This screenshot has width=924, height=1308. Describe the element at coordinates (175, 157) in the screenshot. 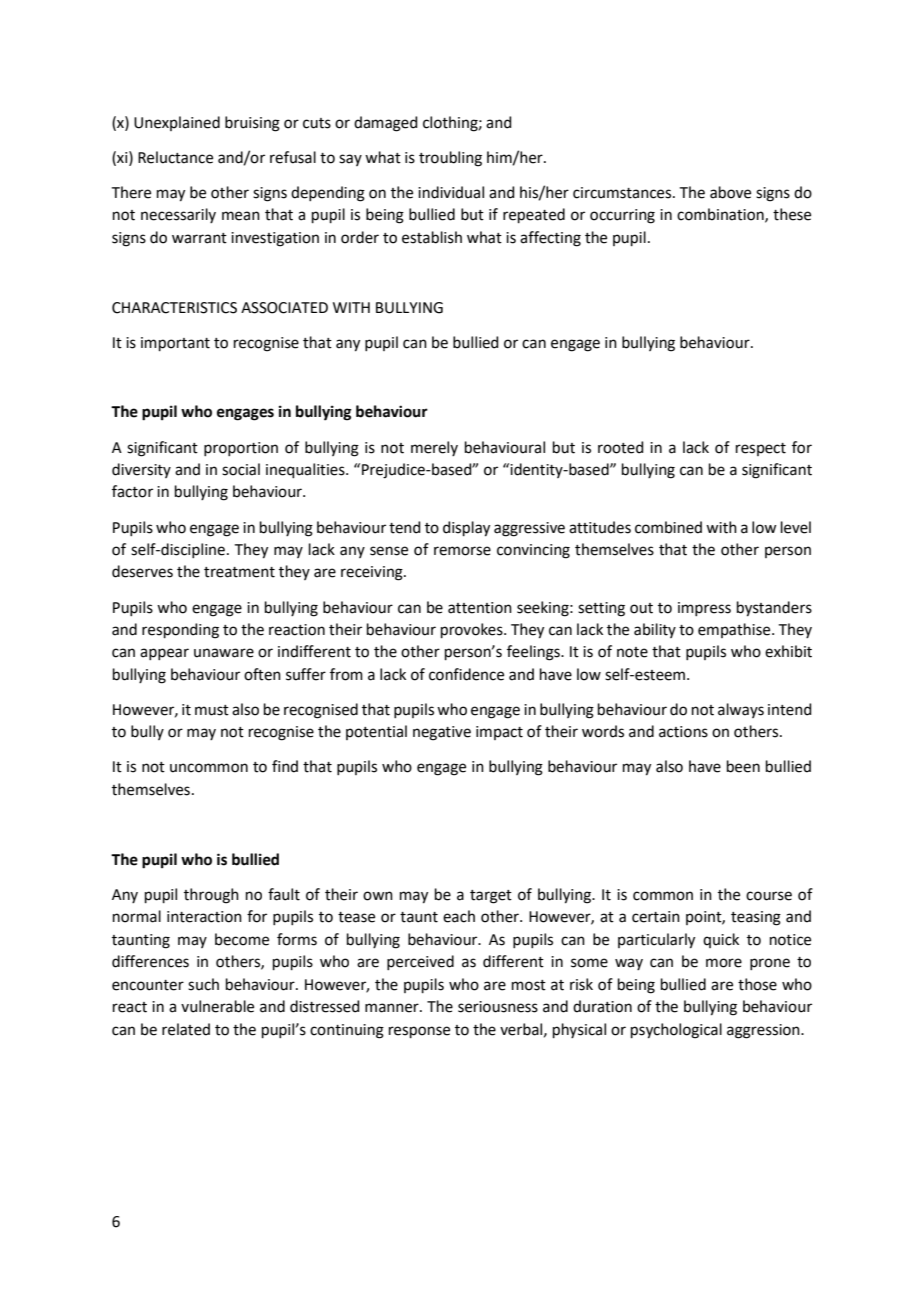

I see `Reluctance` at that location.
